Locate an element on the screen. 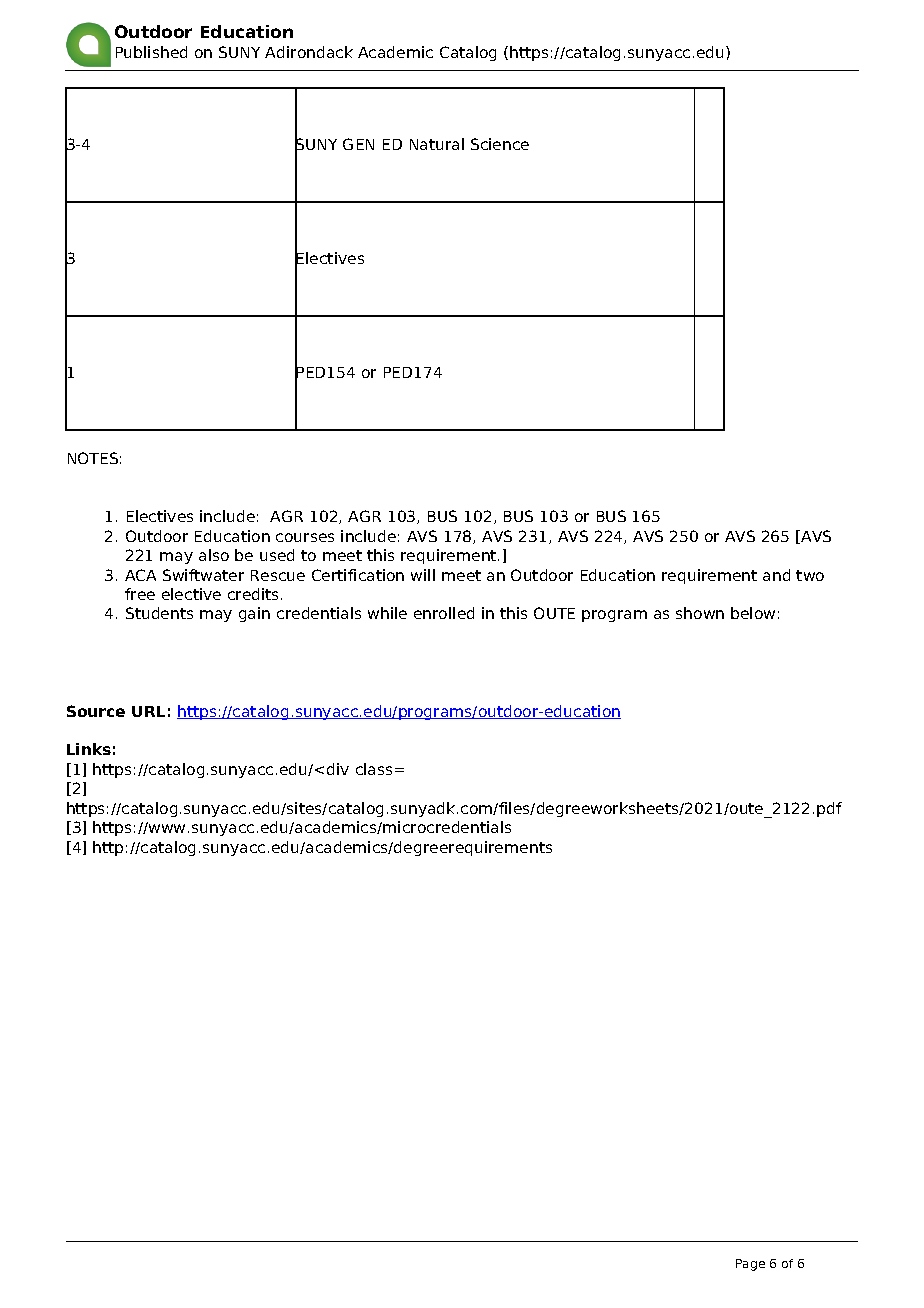 This screenshot has height=1308, width=924. Source is located at coordinates (96, 711).
